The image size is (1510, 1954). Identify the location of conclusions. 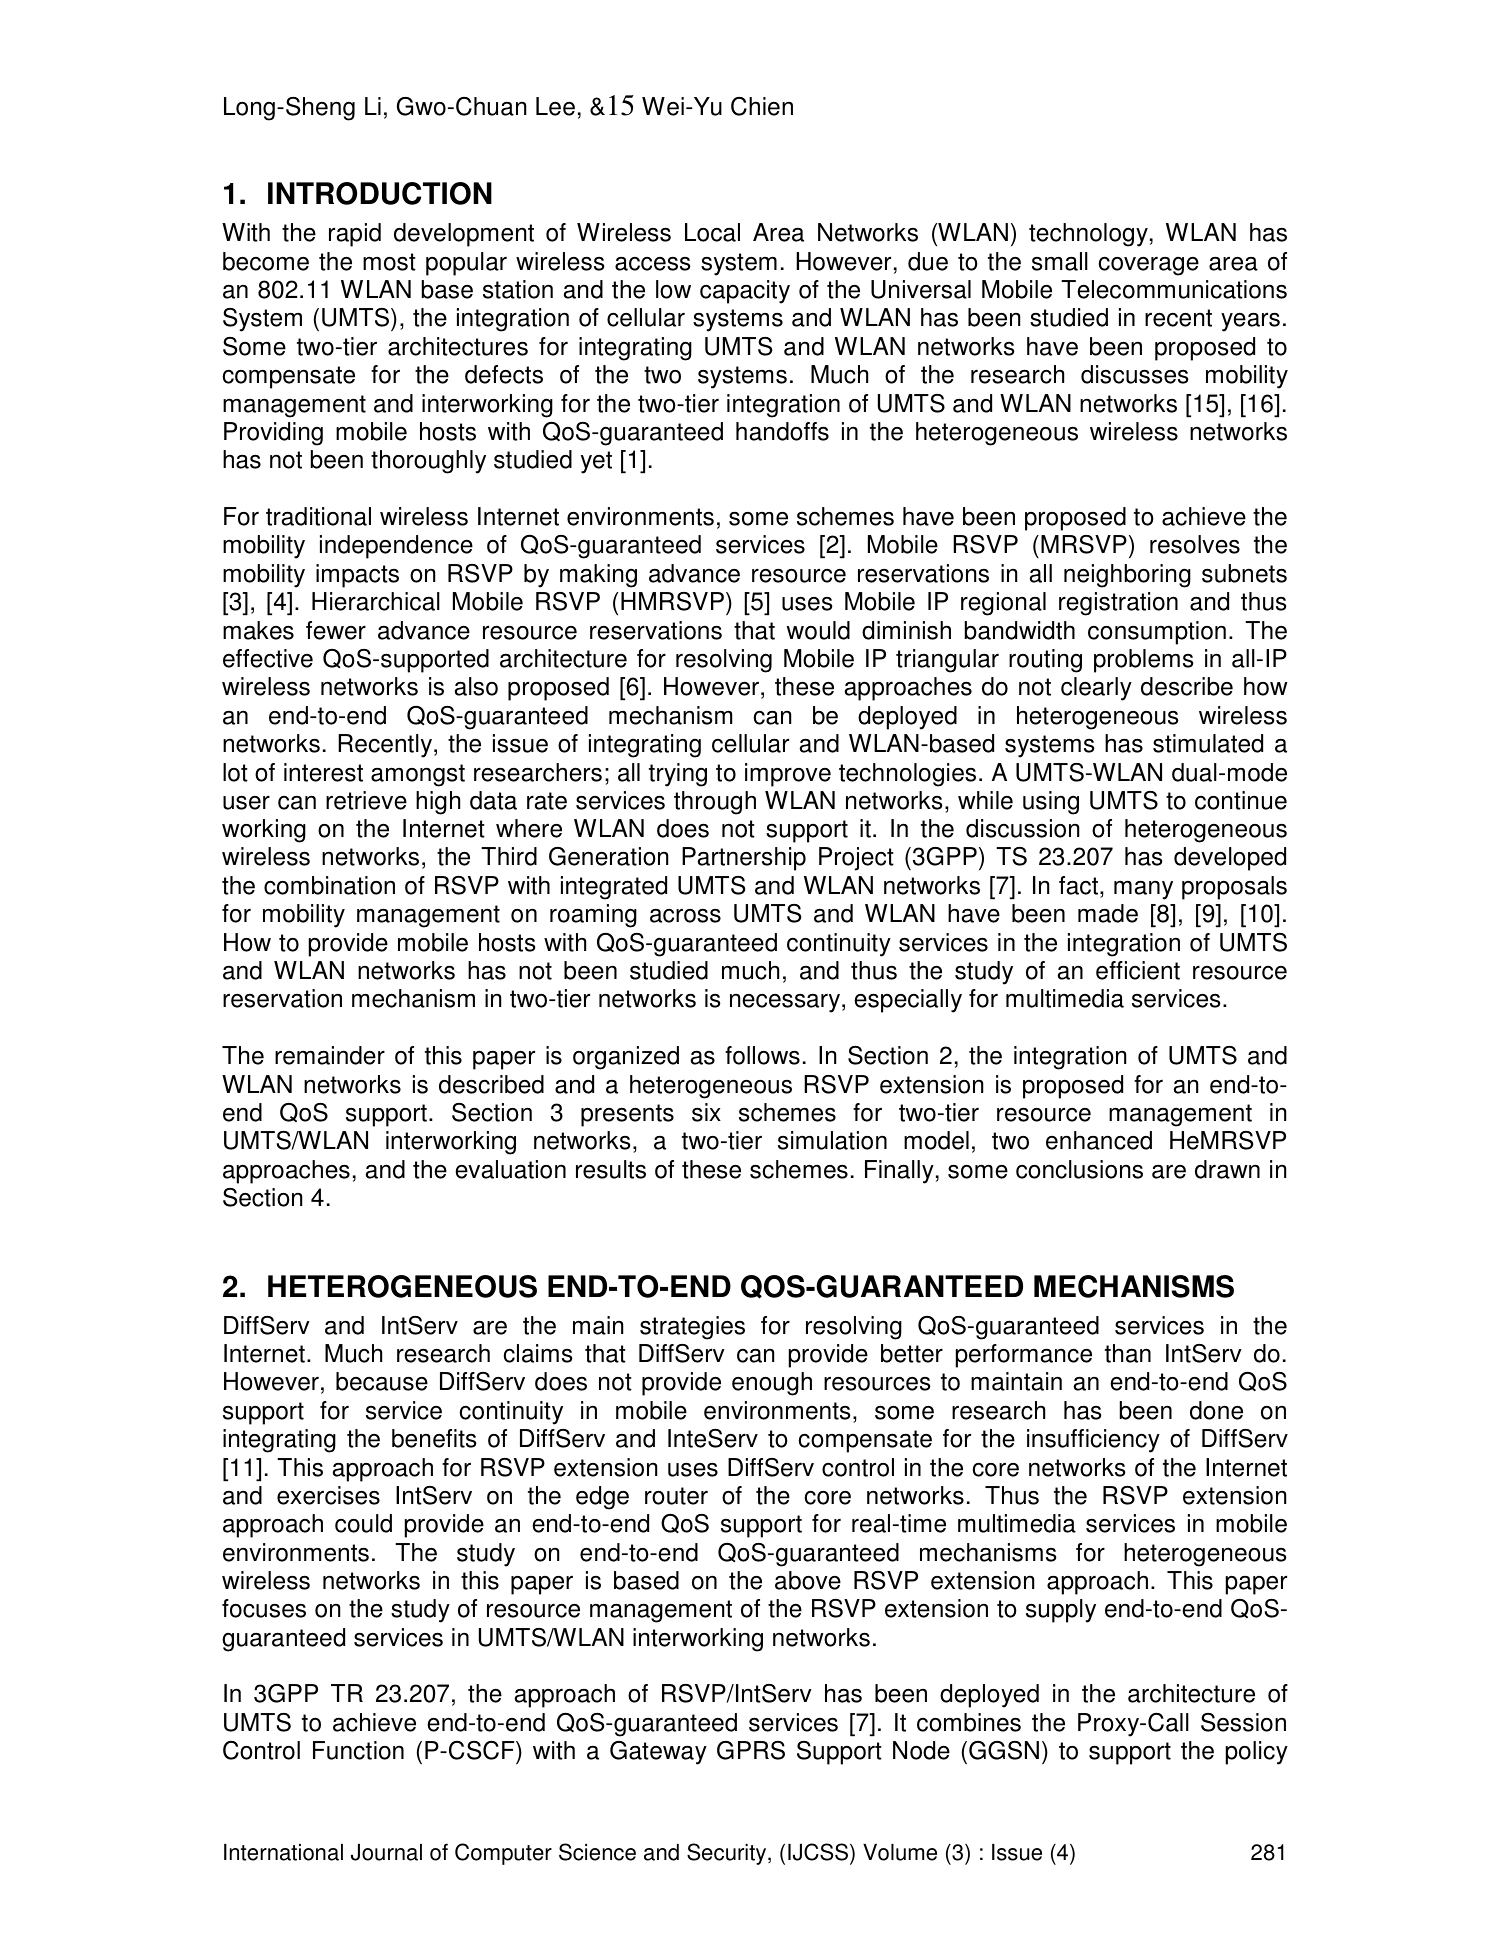
(1079, 1169).
